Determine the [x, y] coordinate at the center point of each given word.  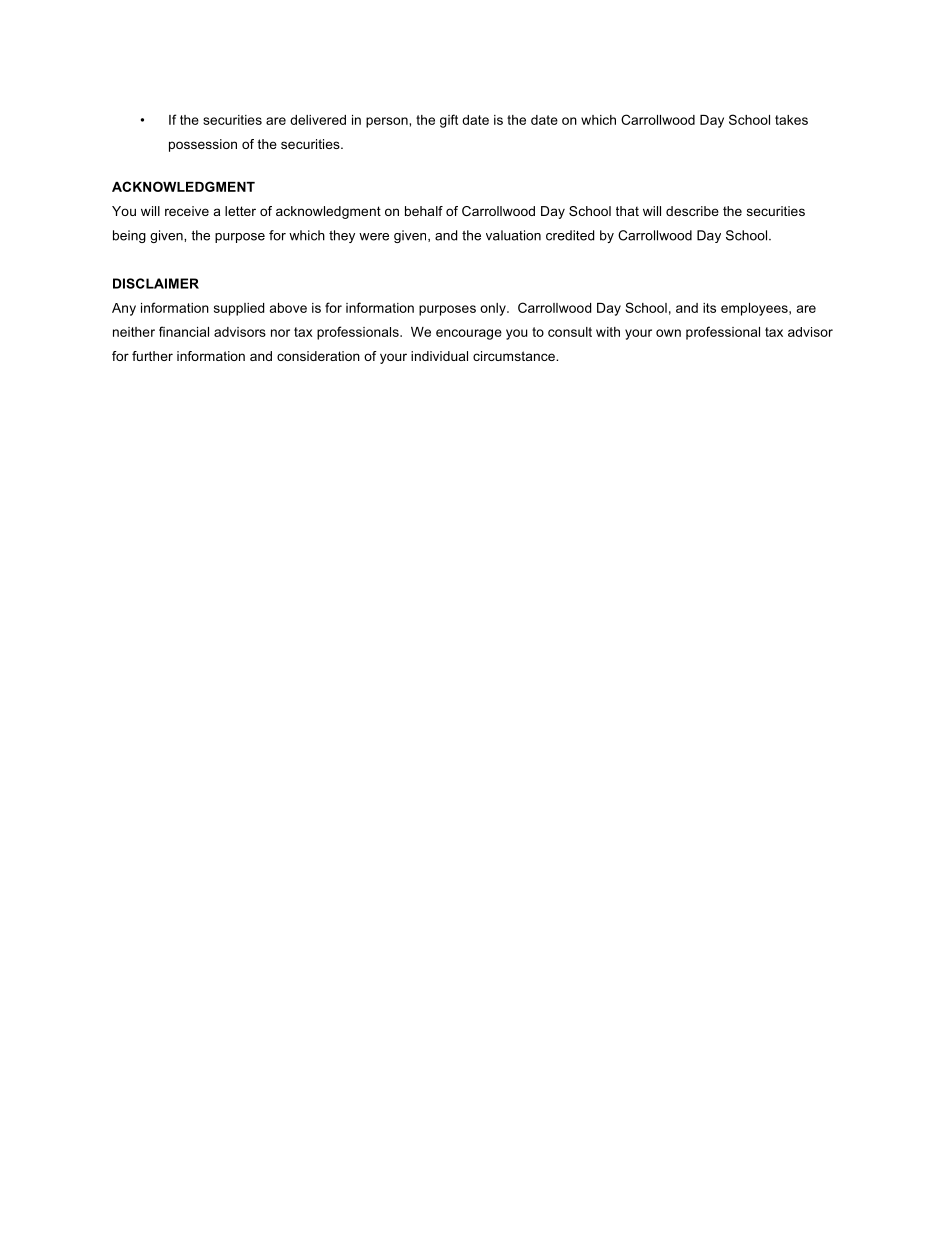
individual [439, 356]
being [129, 236]
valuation [513, 235]
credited [570, 235]
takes [791, 120]
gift [449, 121]
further [152, 356]
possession [203, 145]
